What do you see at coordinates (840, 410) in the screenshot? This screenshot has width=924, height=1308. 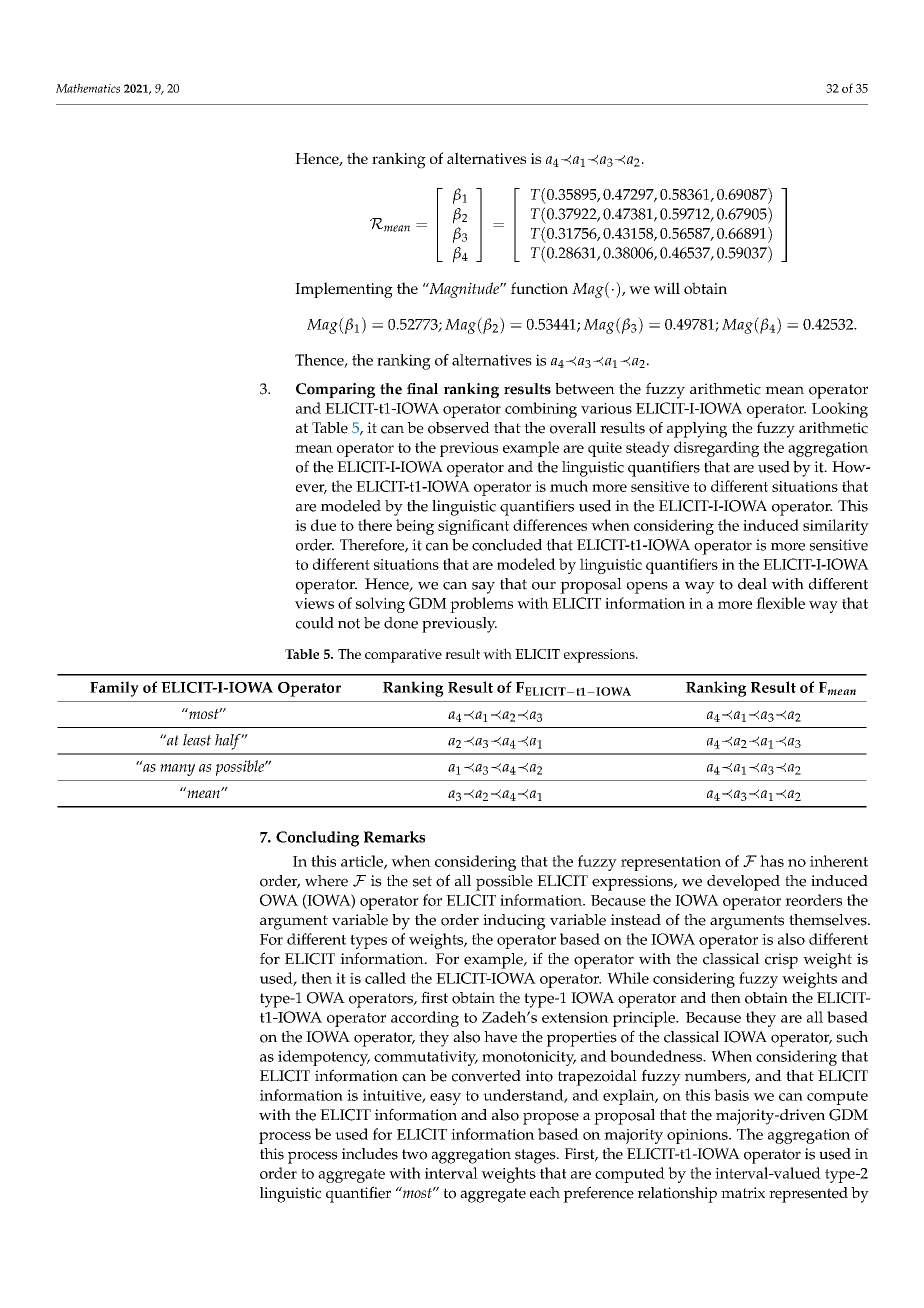 I see `Looking` at bounding box center [840, 410].
